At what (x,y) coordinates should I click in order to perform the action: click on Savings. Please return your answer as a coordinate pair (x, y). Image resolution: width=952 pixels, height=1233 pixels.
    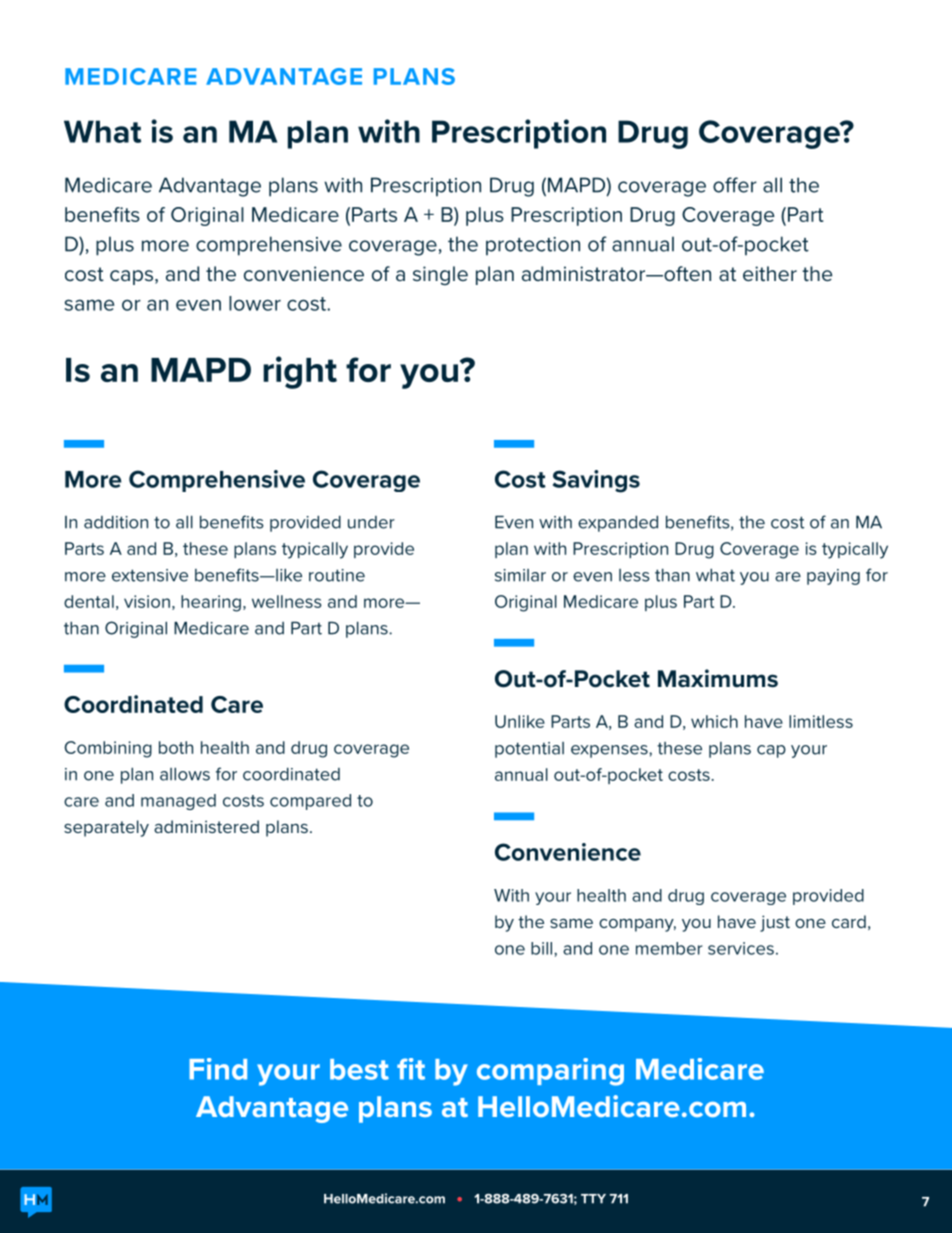
    Looking at the image, I should click on (596, 481).
